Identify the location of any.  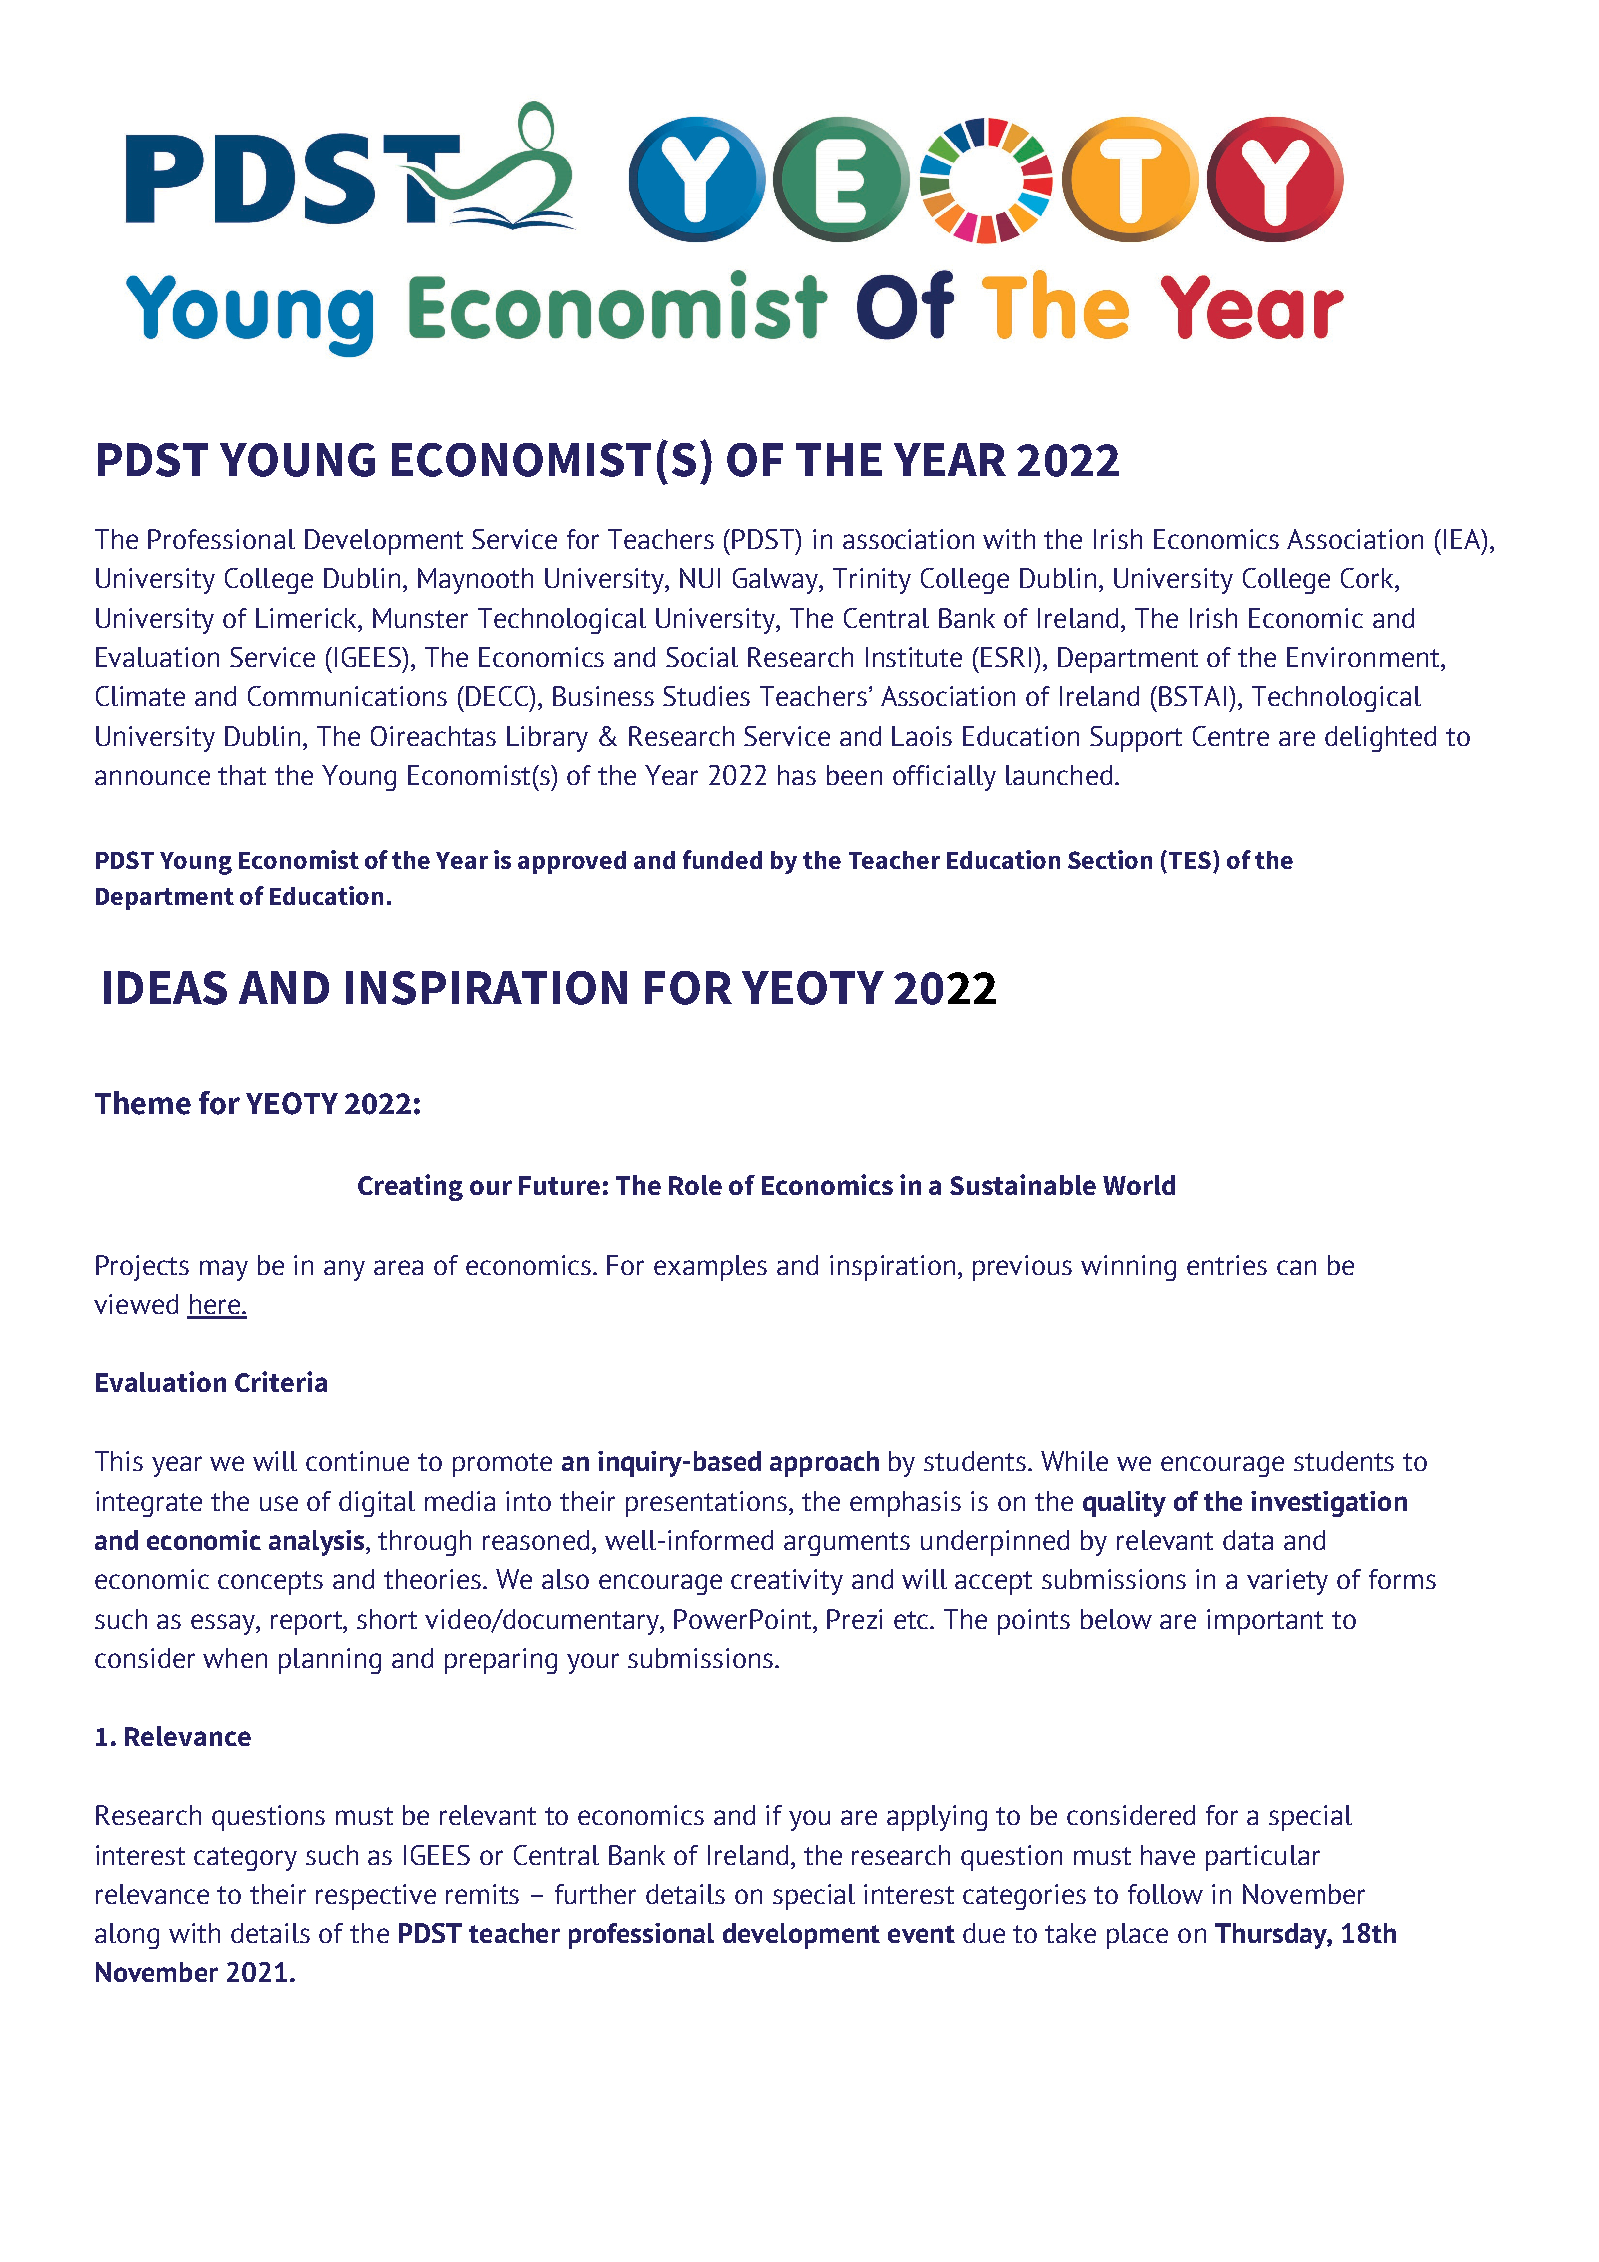
(344, 1270).
